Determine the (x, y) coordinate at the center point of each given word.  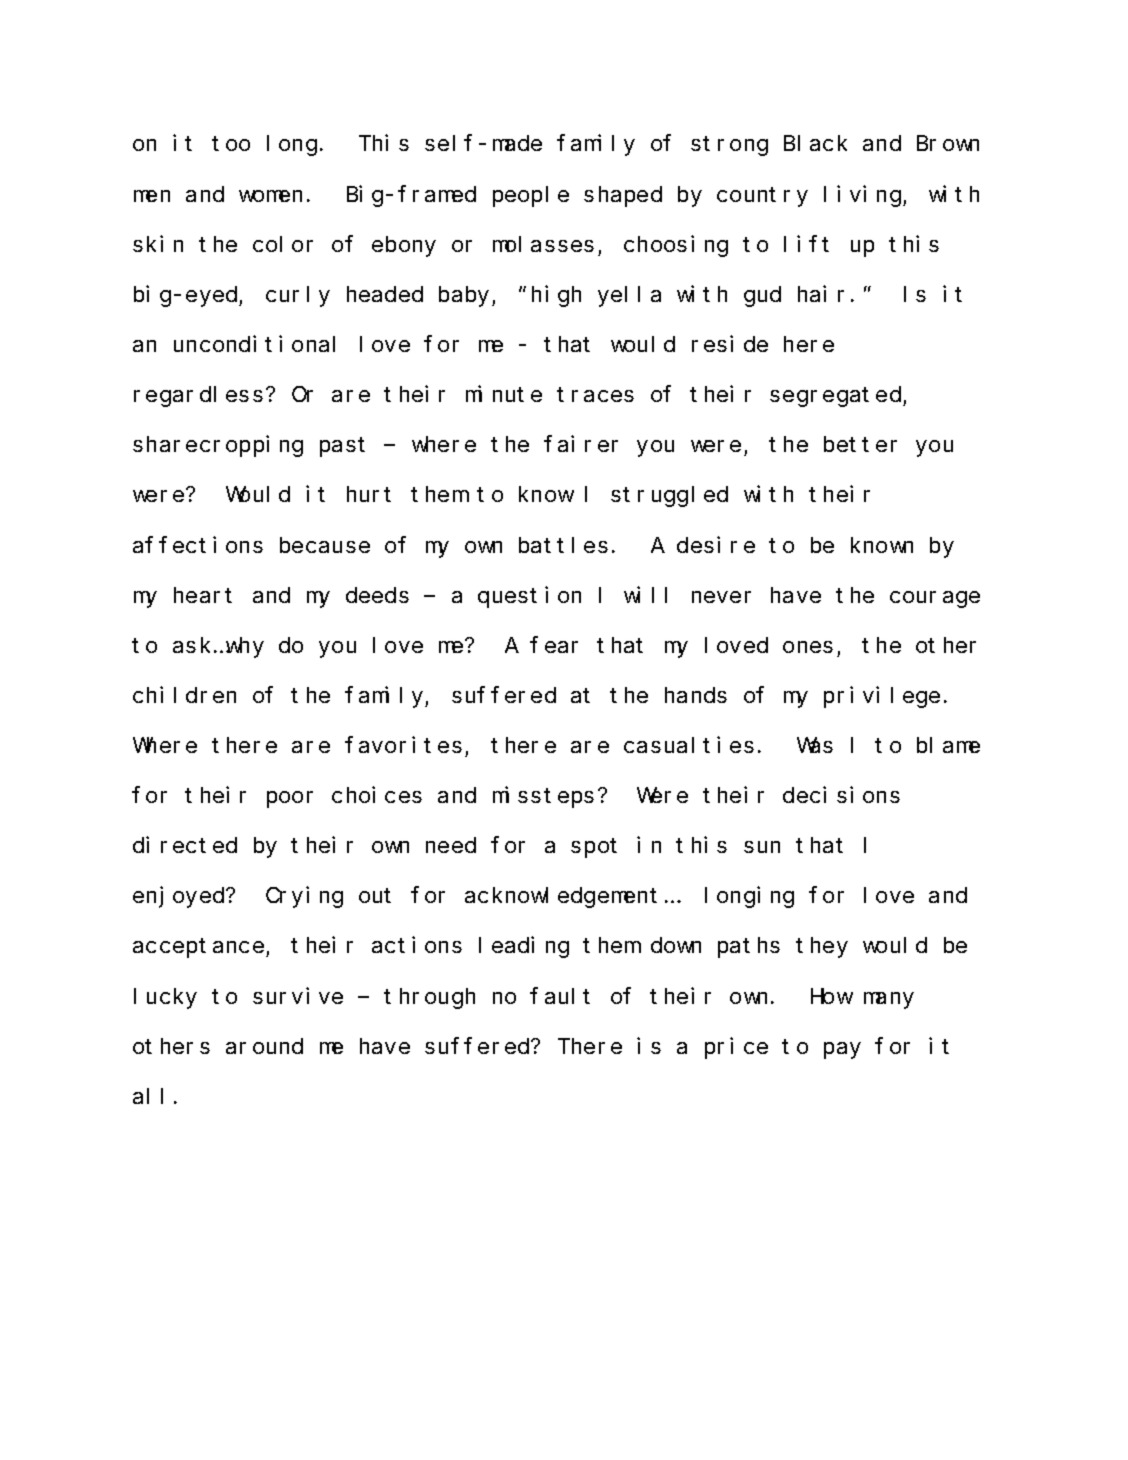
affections (198, 544)
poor (290, 799)
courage (935, 599)
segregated (837, 396)
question (529, 597)
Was (815, 746)
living (864, 196)
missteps (543, 797)
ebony (404, 246)
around (264, 1046)
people (531, 196)
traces (595, 395)
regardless (198, 396)
